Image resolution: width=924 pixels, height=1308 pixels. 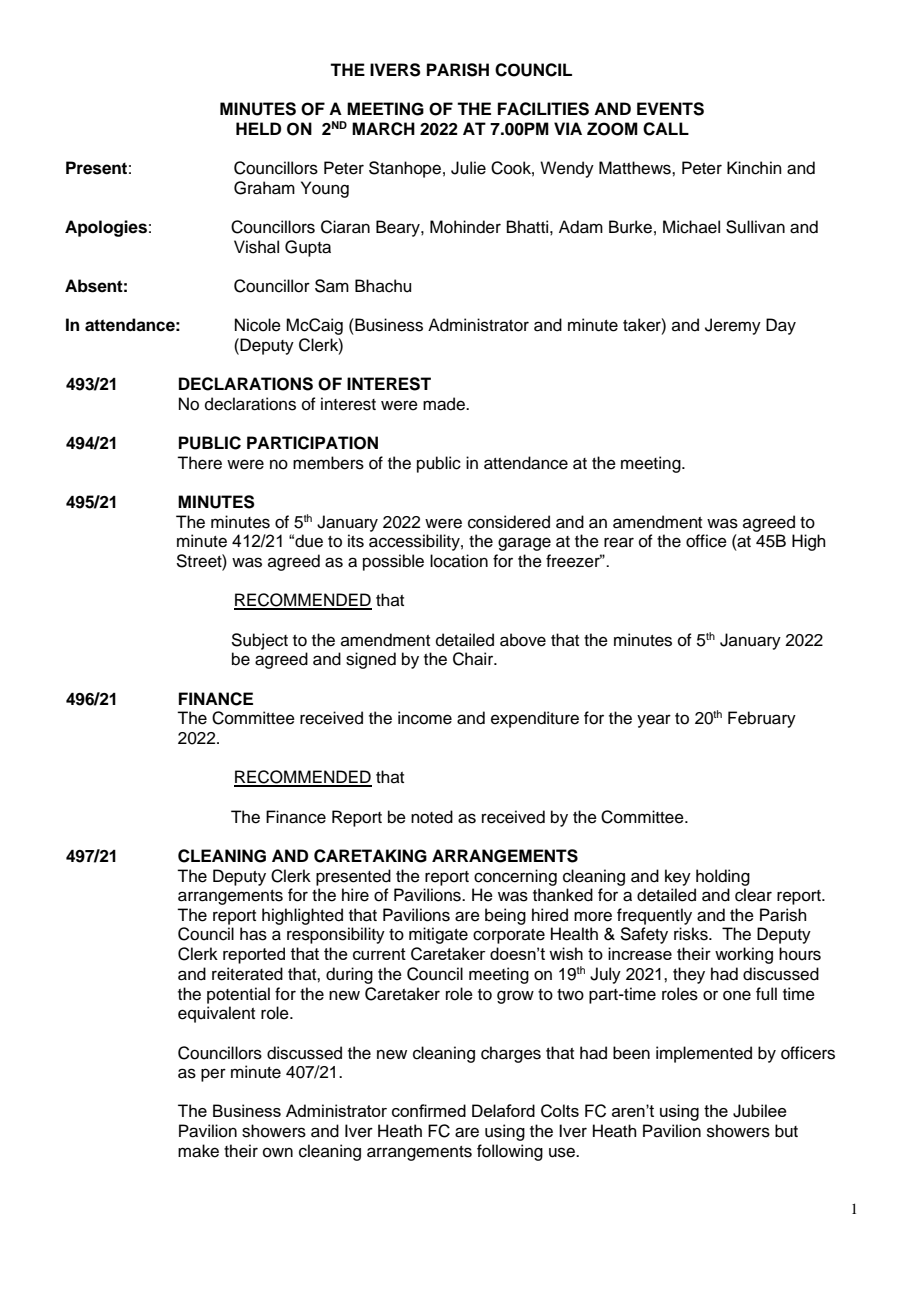 What do you see at coordinates (258, 128) in the image?
I see `HELD` at bounding box center [258, 128].
